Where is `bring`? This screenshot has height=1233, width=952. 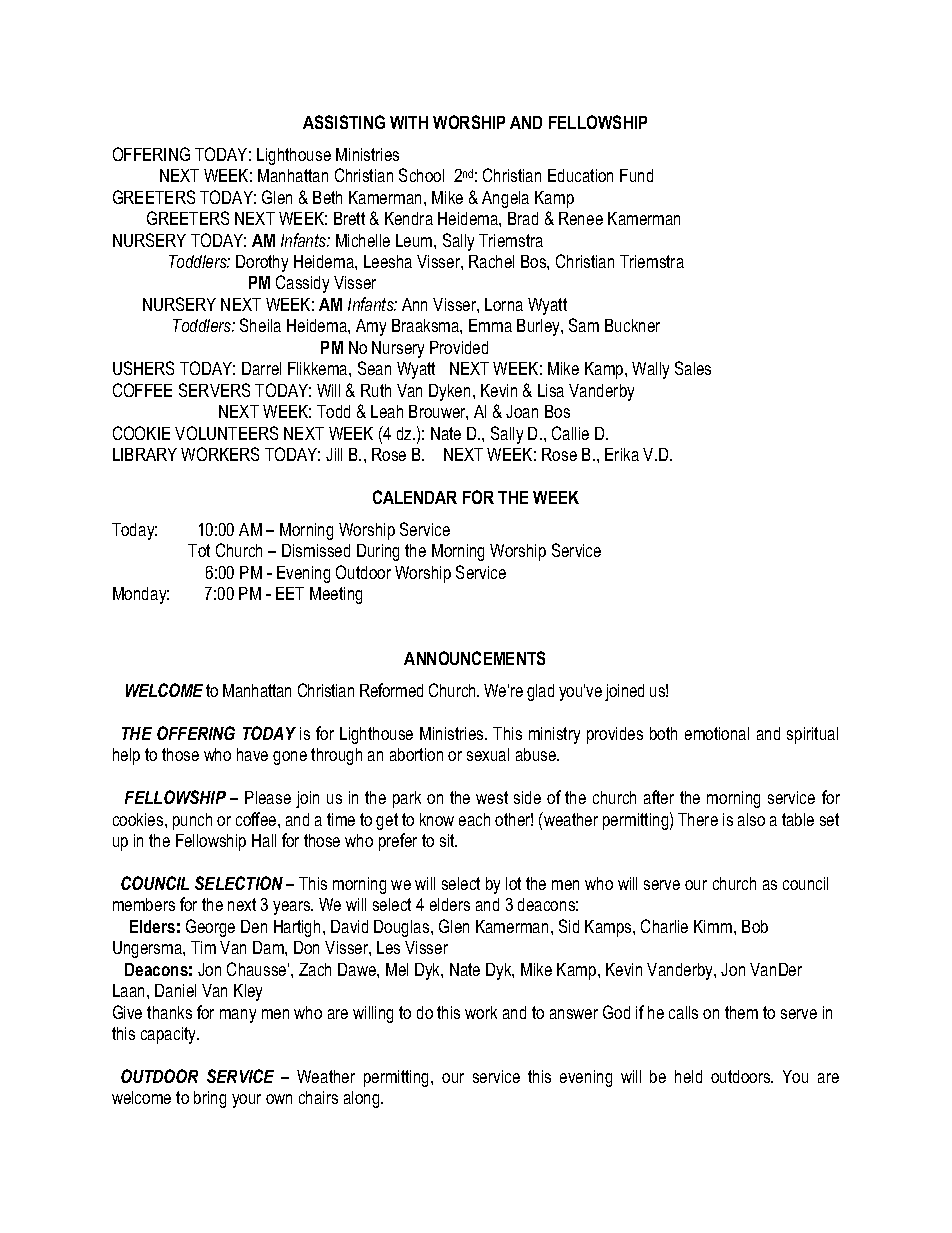
bring is located at coordinates (210, 1099).
